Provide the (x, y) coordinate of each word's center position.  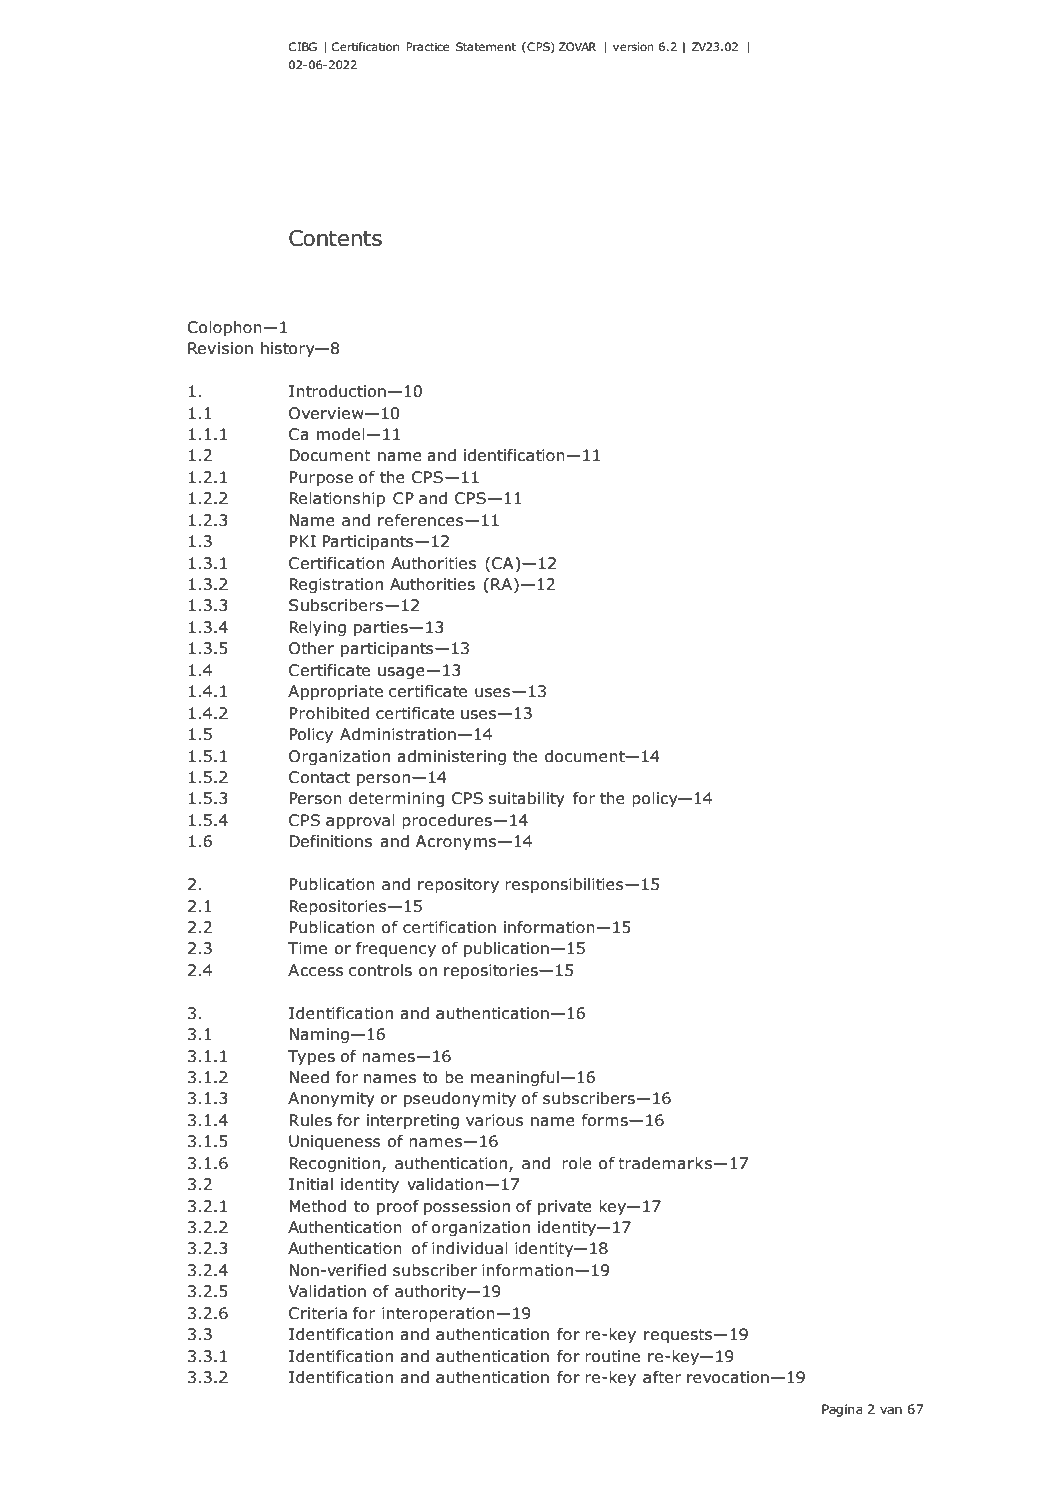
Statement (486, 46)
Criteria (318, 1313)
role (577, 1163)
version (633, 46)
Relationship (337, 499)
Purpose (321, 478)
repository (458, 886)
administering (451, 757)
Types (311, 1057)
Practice (427, 46)
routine (612, 1356)
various (495, 1120)
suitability (527, 799)
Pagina (842, 1410)
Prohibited (329, 713)
